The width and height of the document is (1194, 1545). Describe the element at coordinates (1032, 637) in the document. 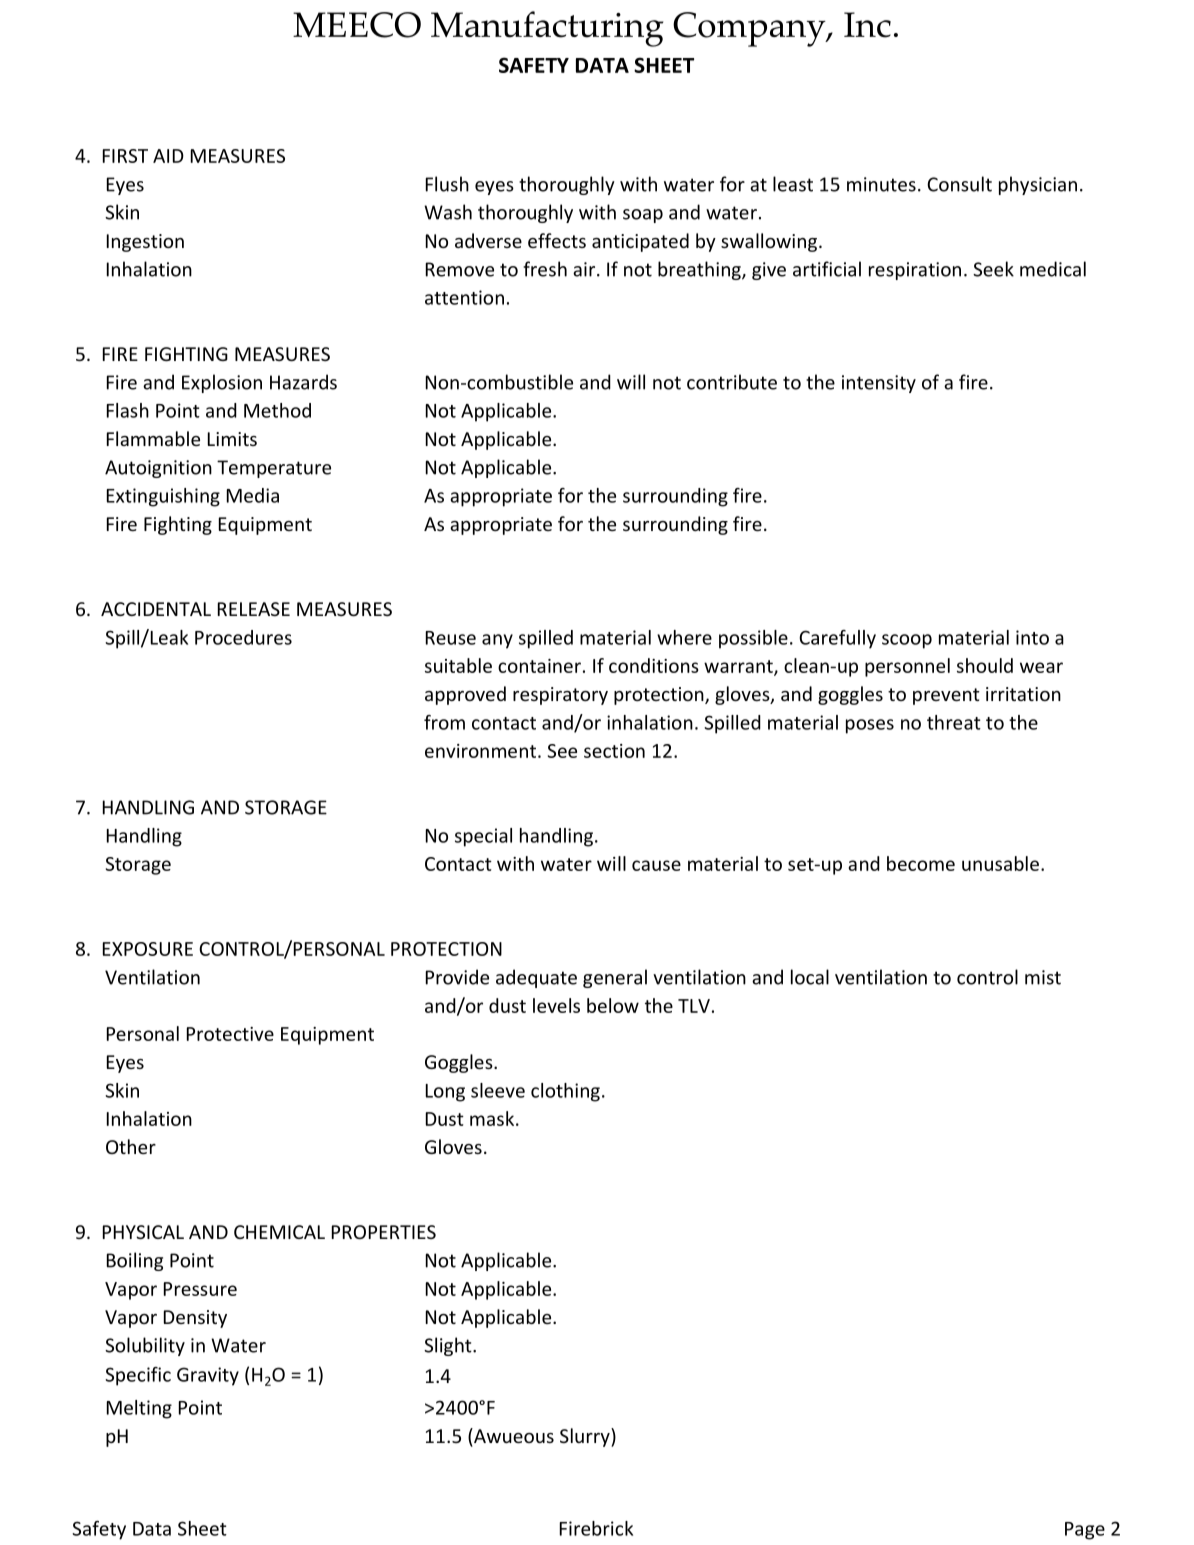

I see `into` at that location.
